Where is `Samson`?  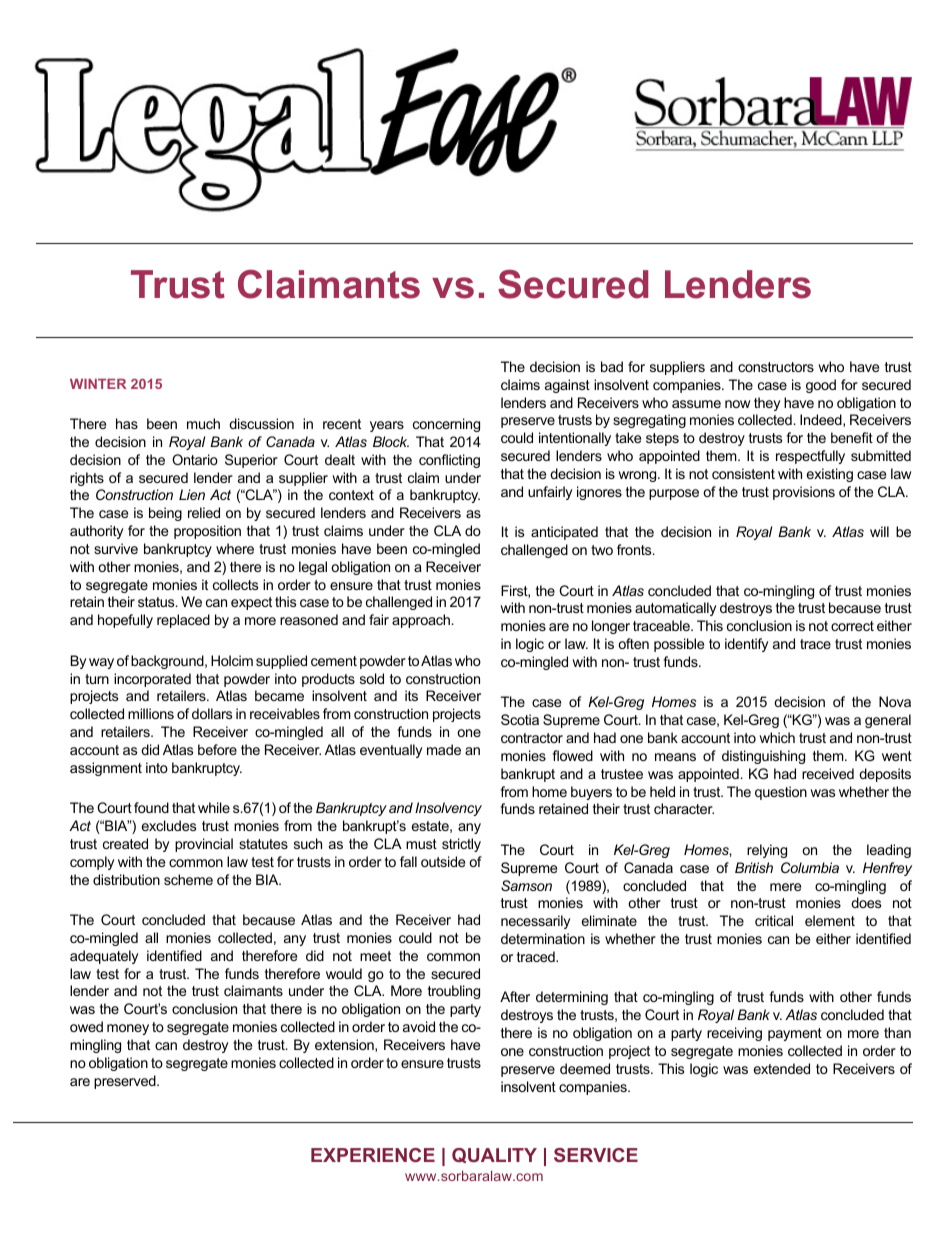
Samson is located at coordinates (526, 885).
